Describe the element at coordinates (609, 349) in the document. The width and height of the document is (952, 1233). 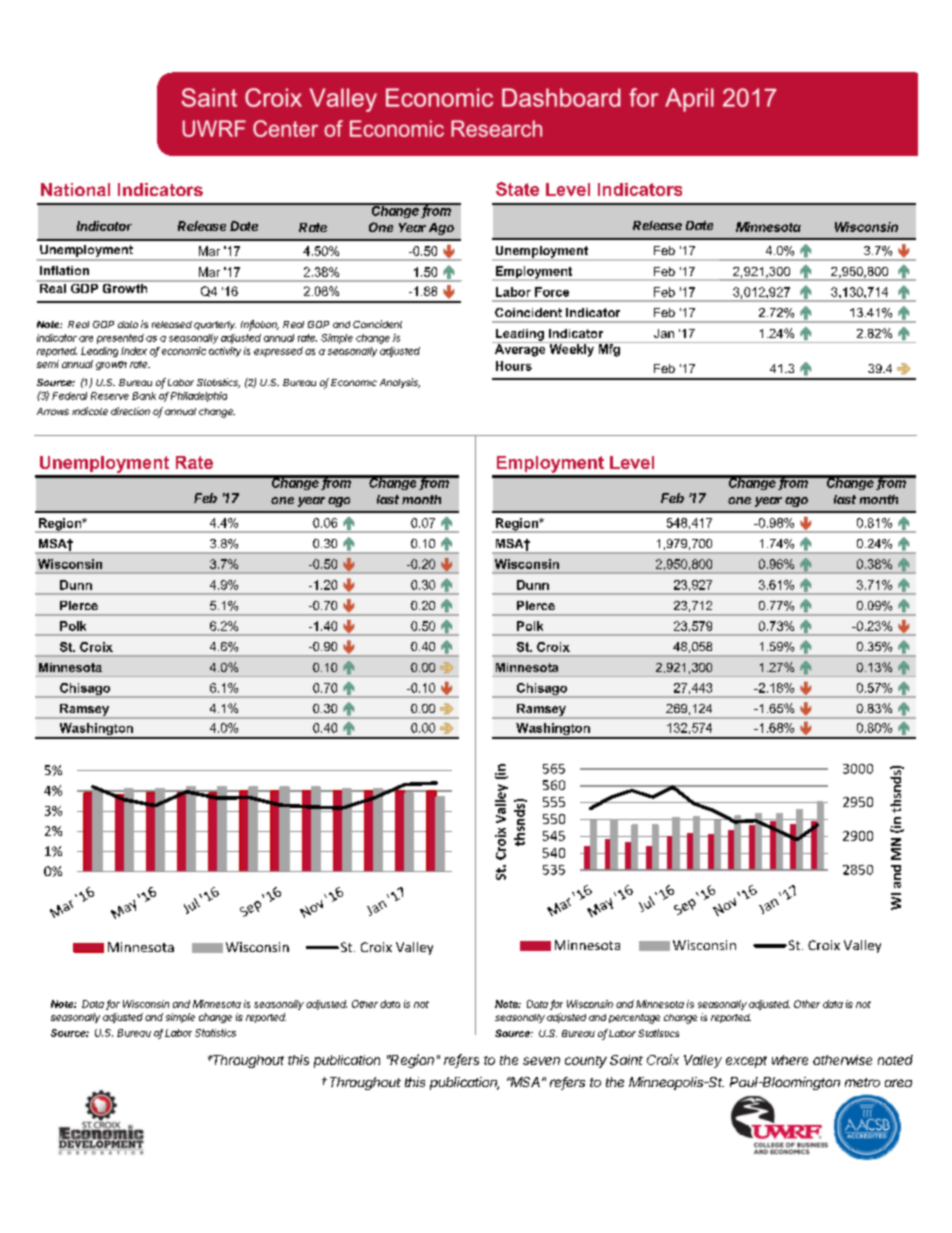
I see `Mfg` at that location.
